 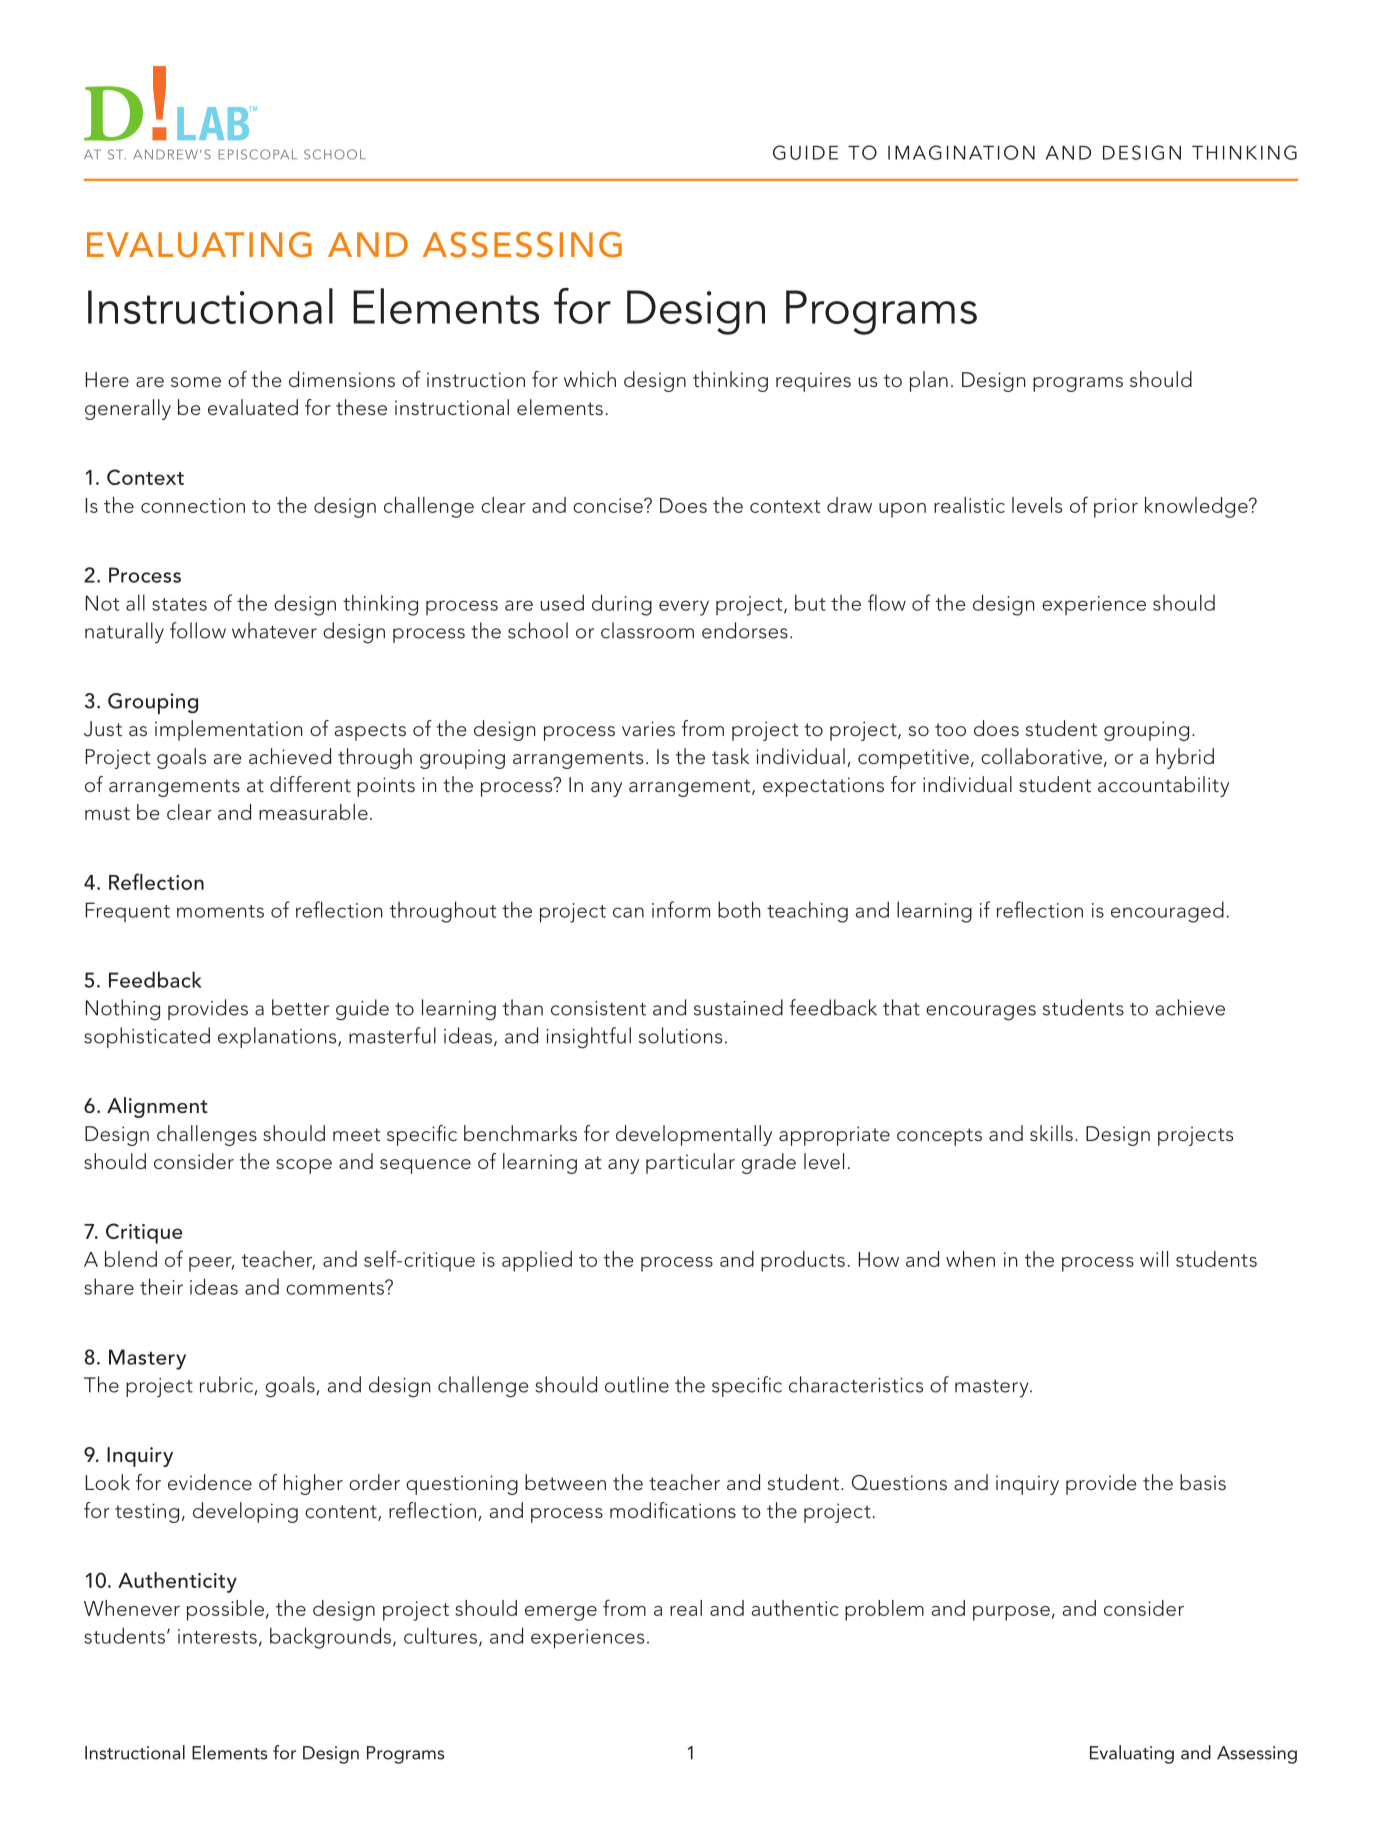 What do you see at coordinates (590, 379) in the page?
I see `which` at bounding box center [590, 379].
